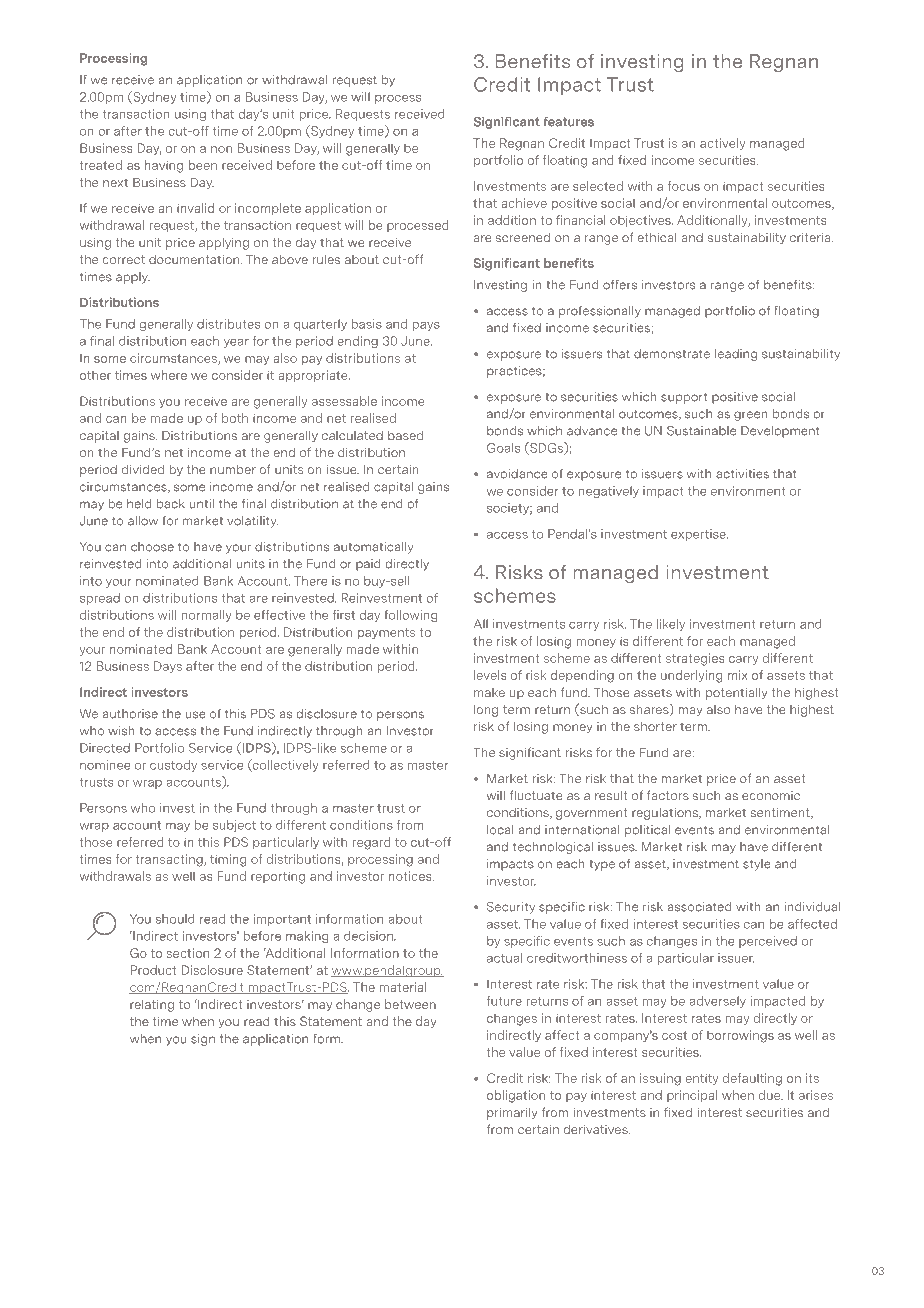 Image resolution: width=924 pixels, height=1308 pixels. Describe the element at coordinates (723, 144) in the page. I see `actively` at that location.
